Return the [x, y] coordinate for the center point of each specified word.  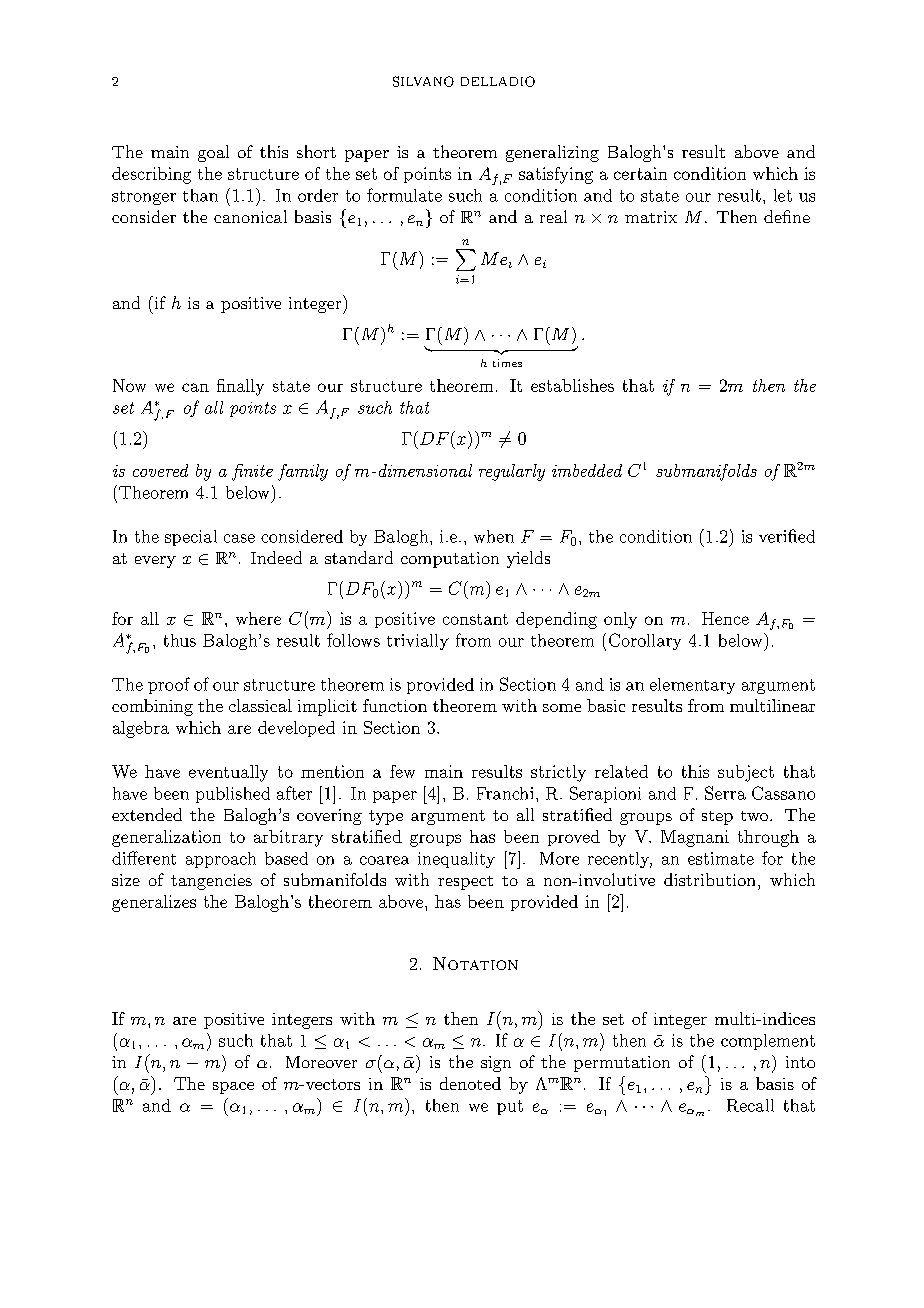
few [402, 771]
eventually [228, 773]
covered [160, 470]
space [233, 1088]
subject [746, 773]
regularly [512, 472]
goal [213, 153]
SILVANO [423, 81]
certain [640, 173]
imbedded [587, 470]
